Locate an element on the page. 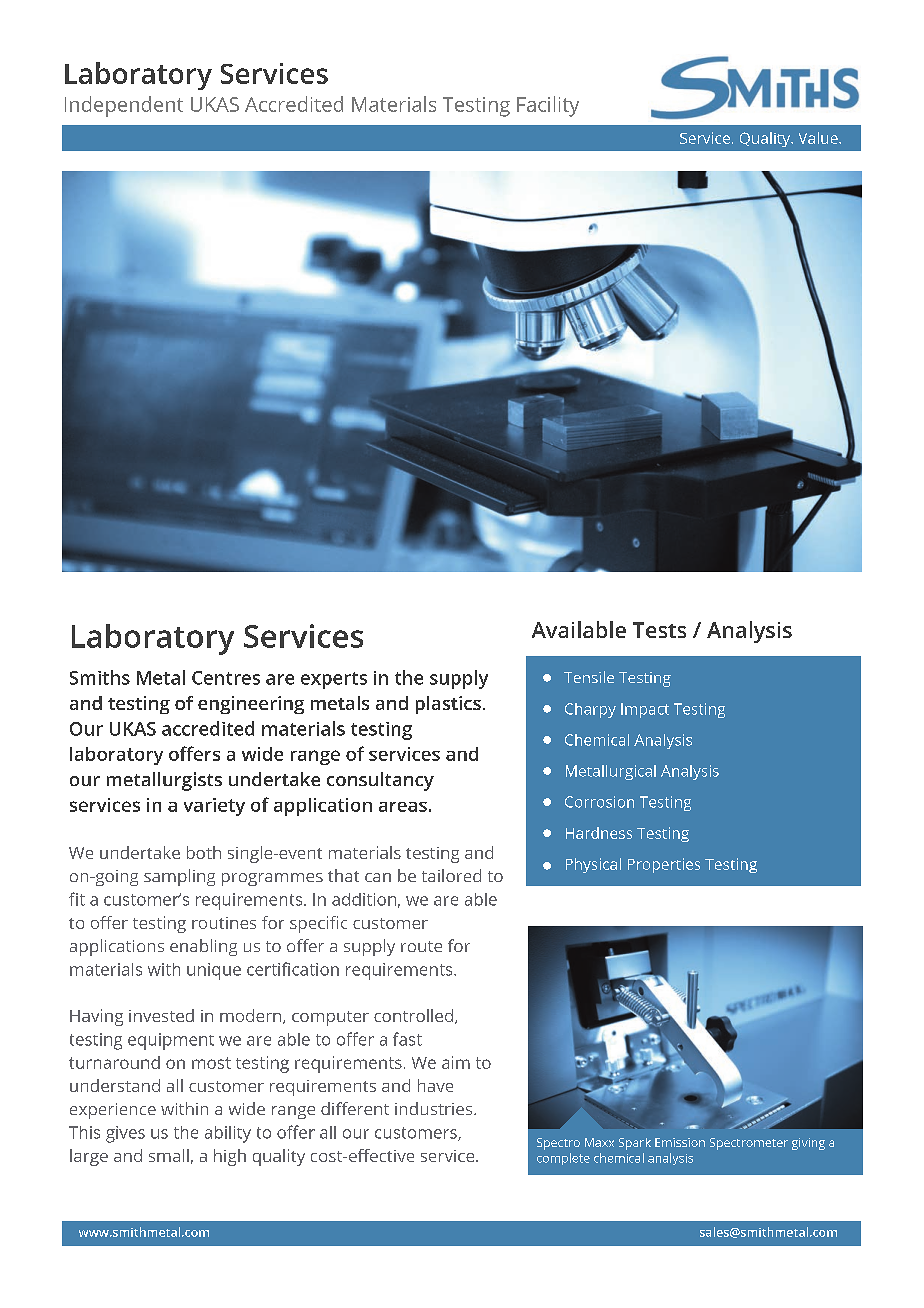 Image resolution: width=924 pixels, height=1308 pixels. route is located at coordinates (421, 946).
